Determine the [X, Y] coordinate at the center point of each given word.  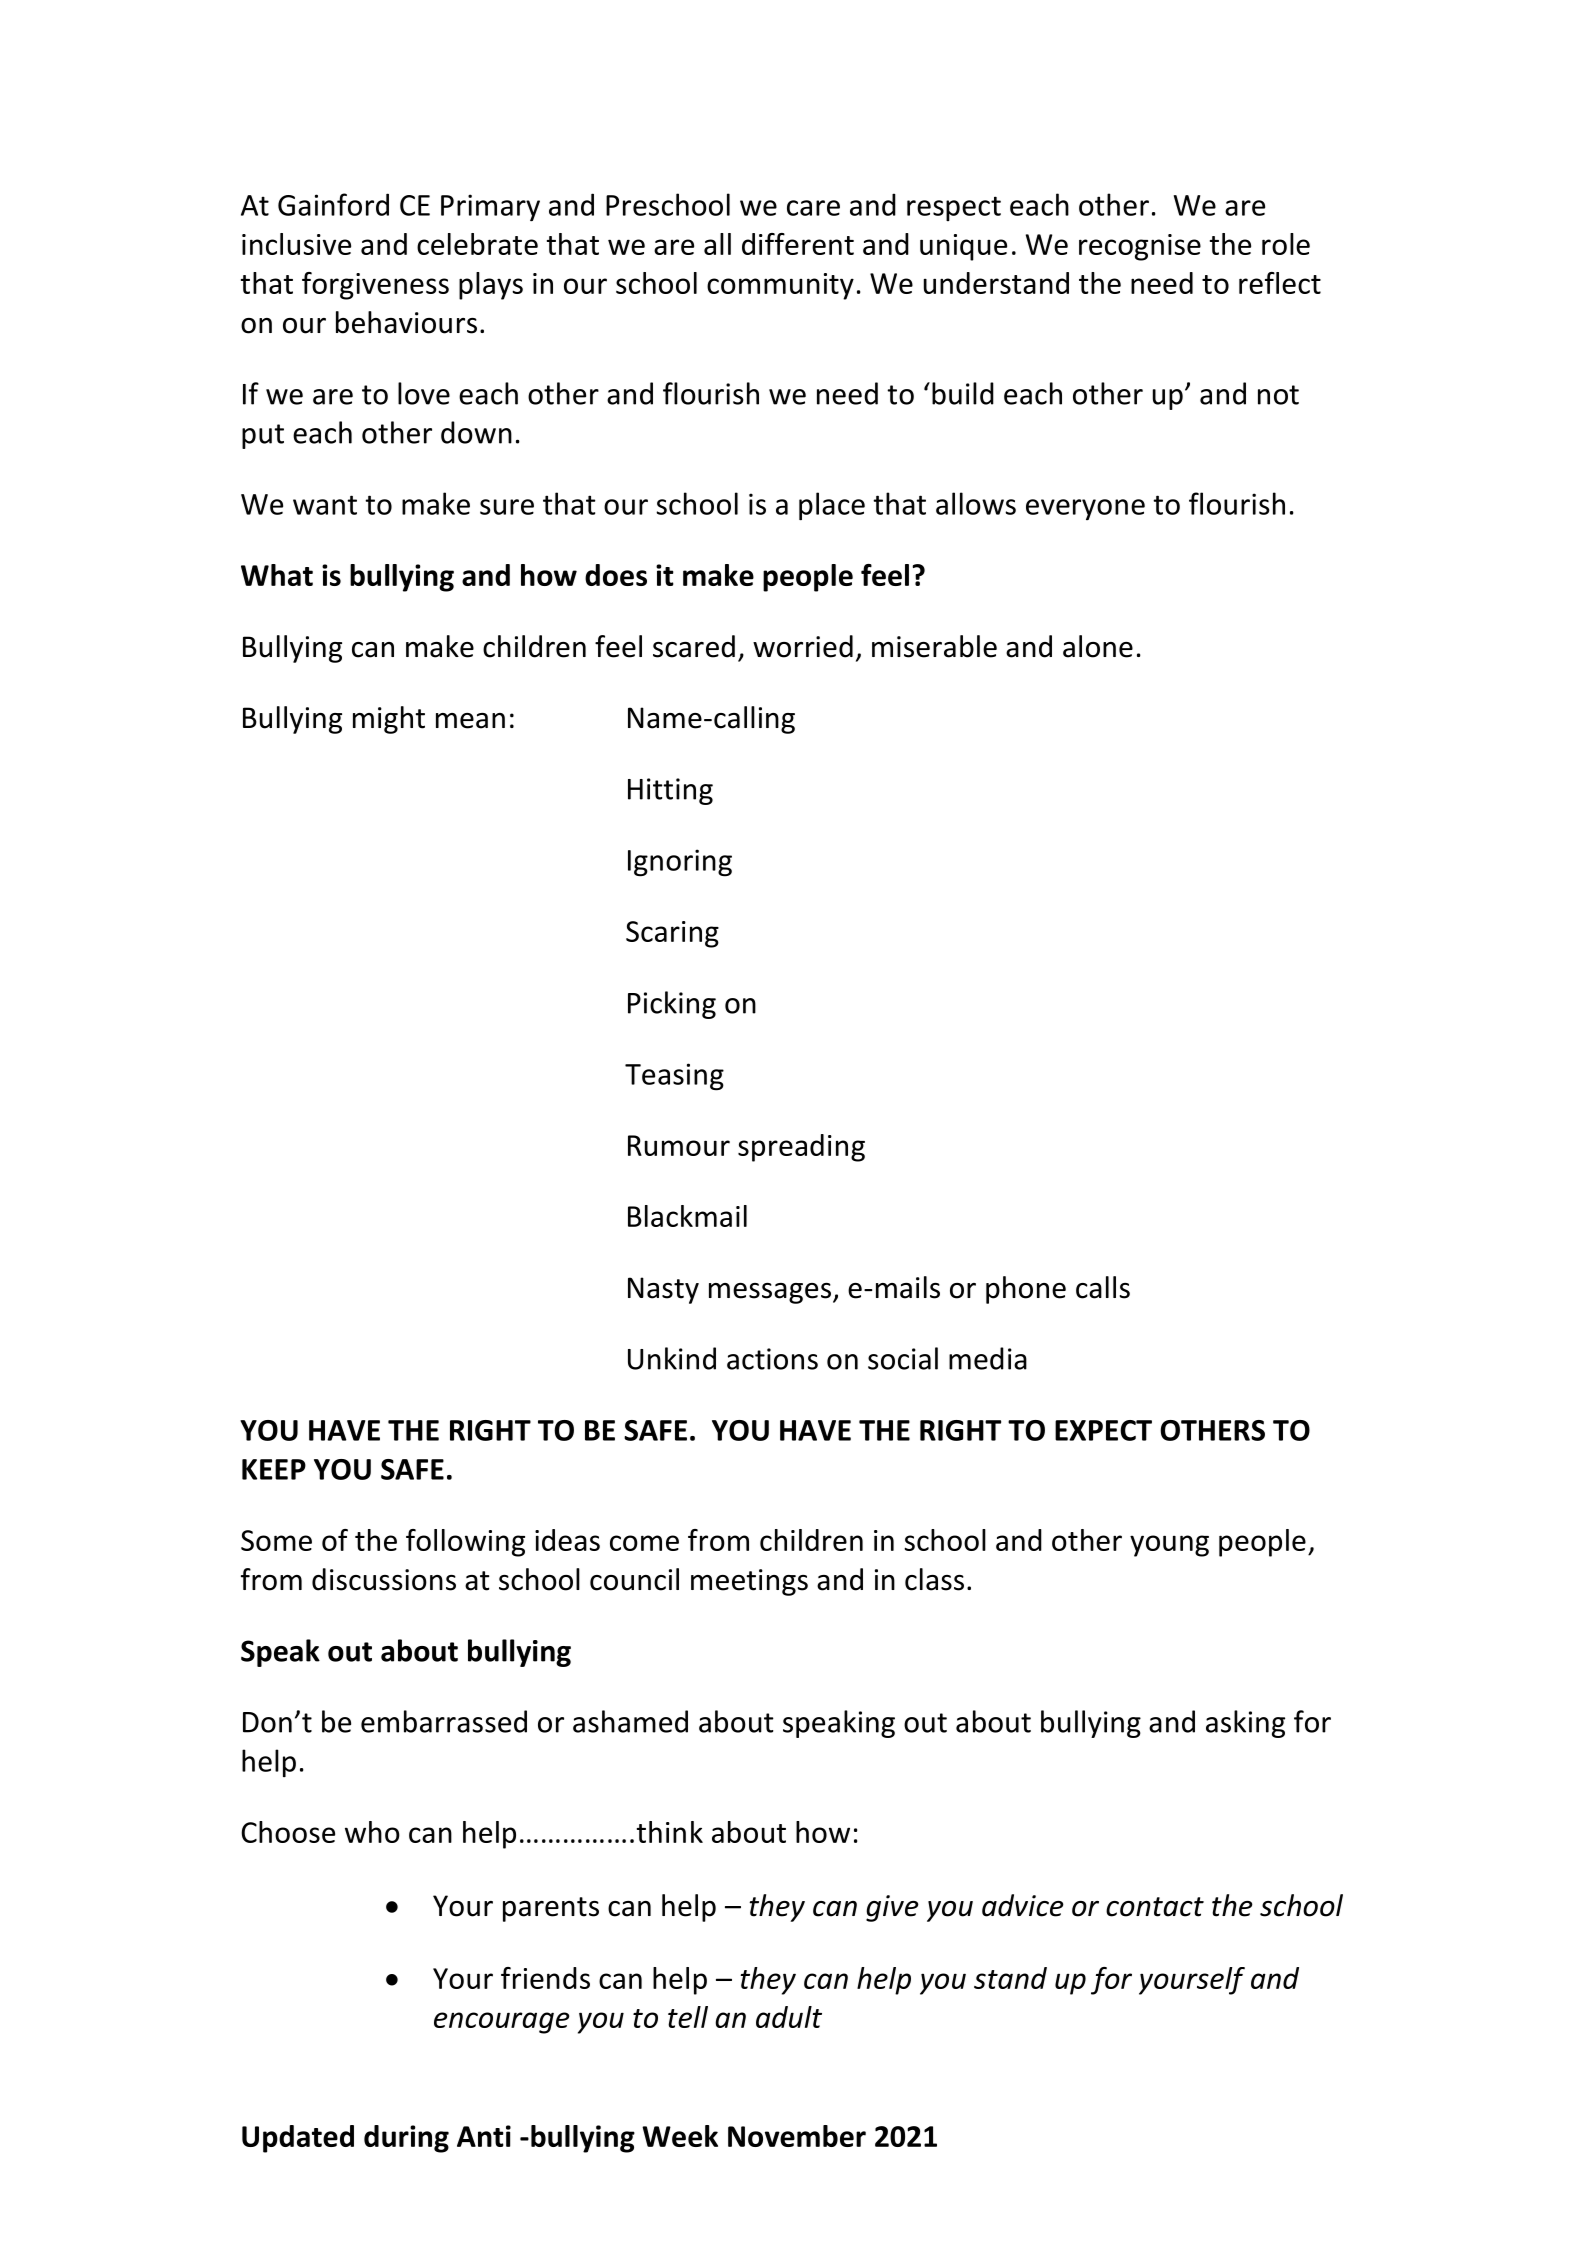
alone [1098, 646]
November [797, 2136]
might [389, 720]
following [465, 1543]
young [1169, 1546]
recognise [1140, 247]
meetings [749, 1582]
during [406, 2139]
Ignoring [680, 863]
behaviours [406, 322]
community [780, 286]
